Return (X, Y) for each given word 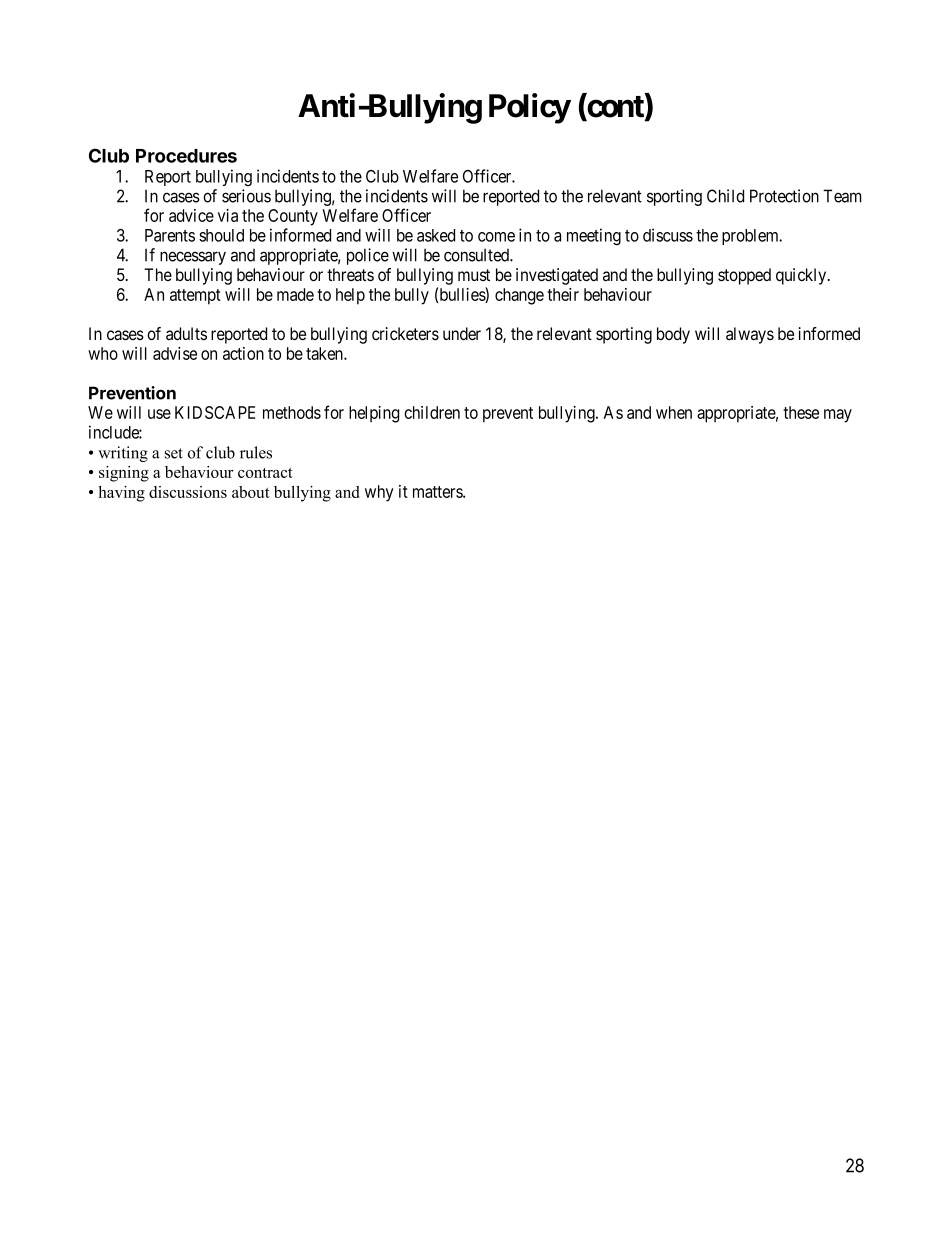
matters (438, 492)
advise (175, 353)
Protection (784, 196)
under (462, 333)
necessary (193, 258)
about (251, 492)
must (474, 275)
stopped (744, 276)
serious (246, 196)
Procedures (186, 156)
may (838, 416)
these (801, 412)
